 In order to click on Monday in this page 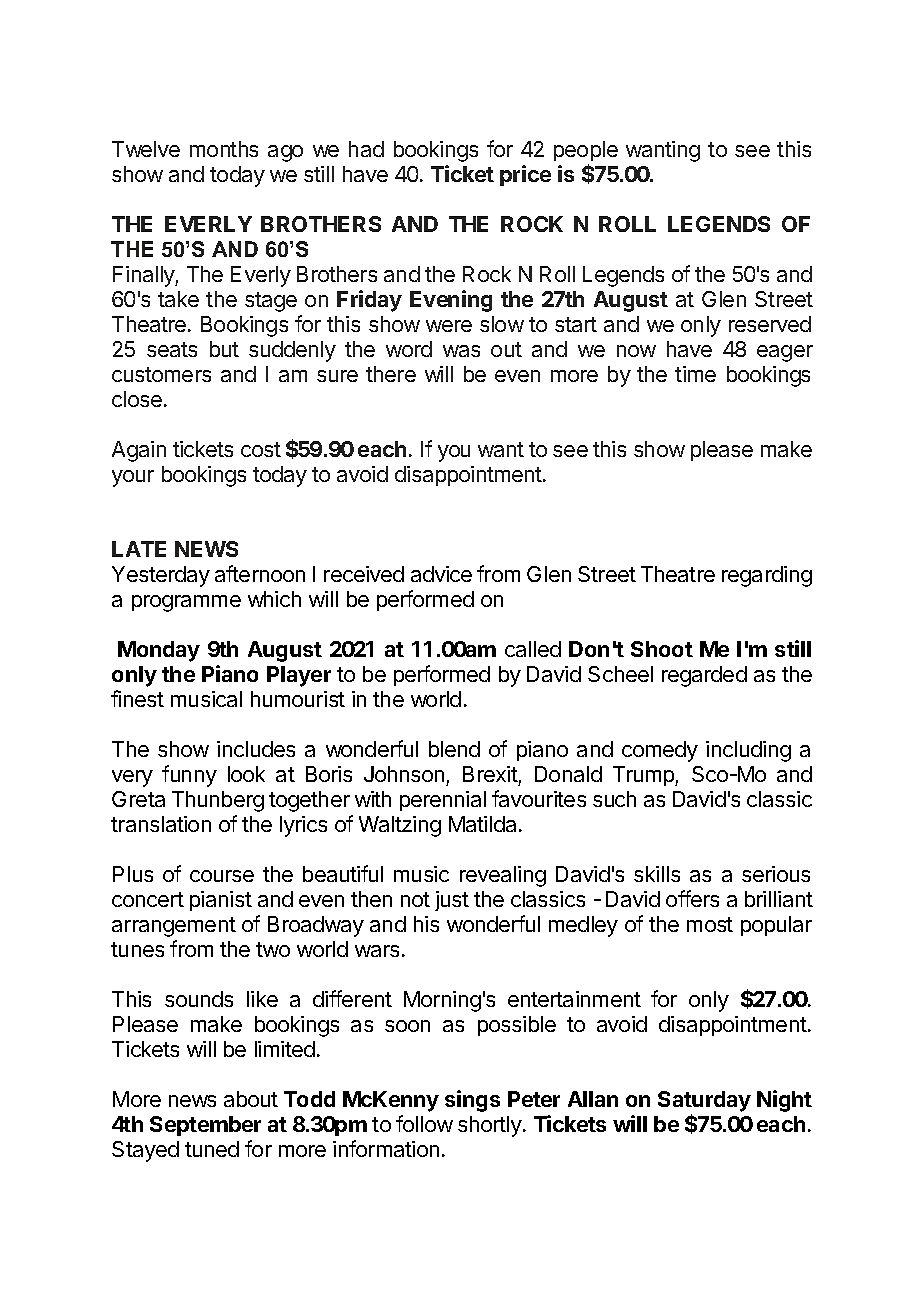, I will do `click(159, 651)`.
